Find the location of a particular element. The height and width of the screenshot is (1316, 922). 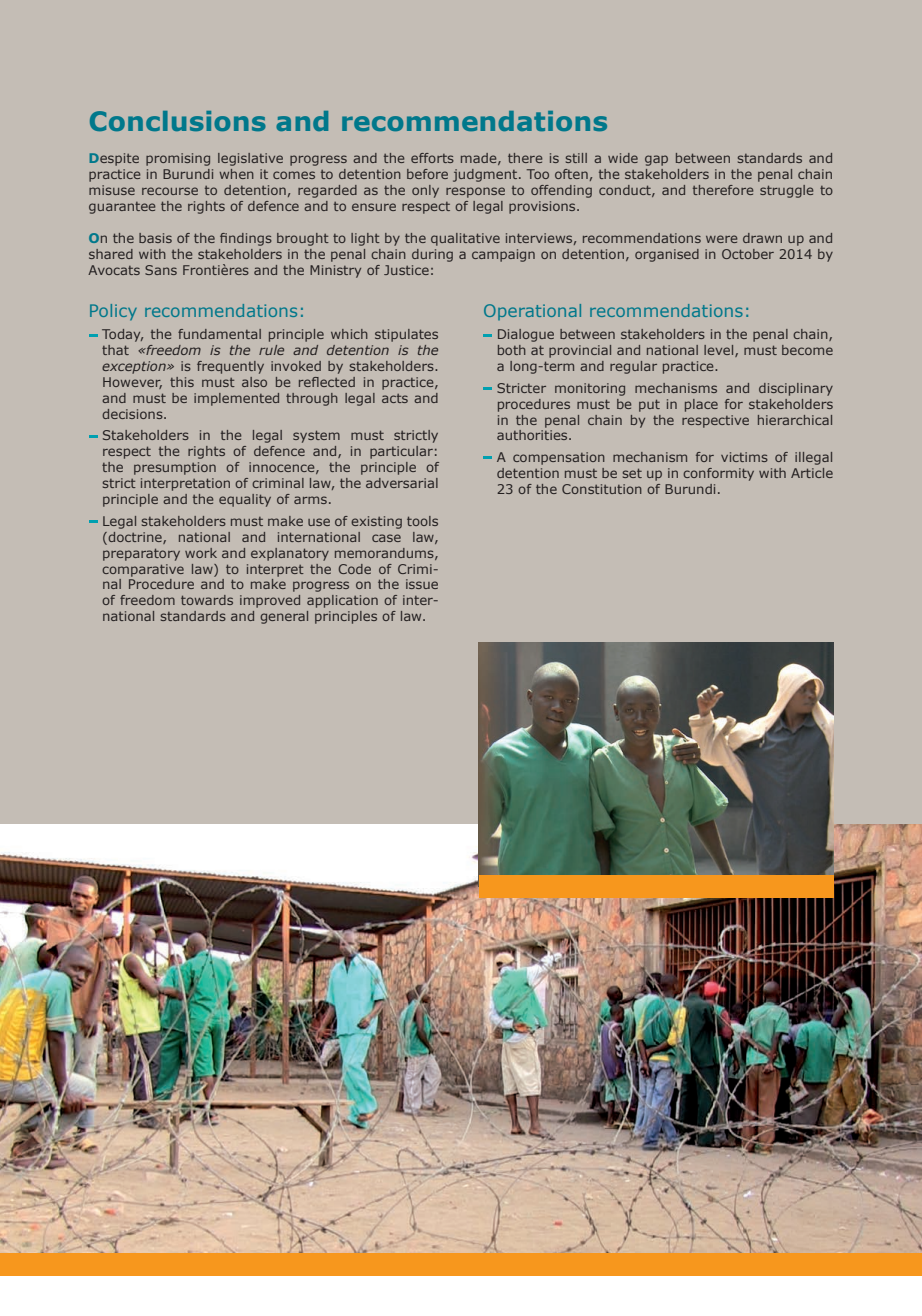

towards is located at coordinates (207, 600).
